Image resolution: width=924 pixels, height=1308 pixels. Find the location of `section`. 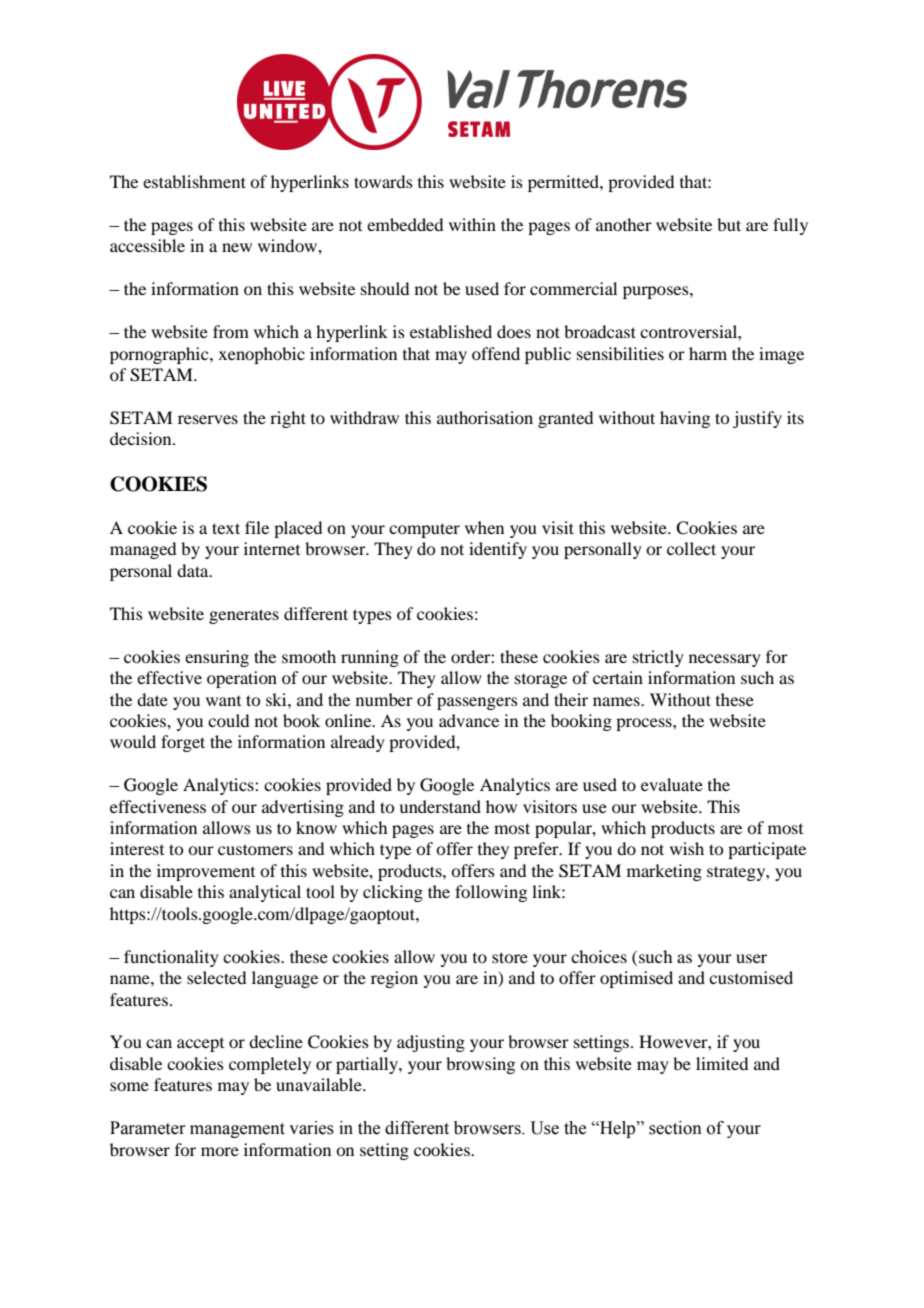

section is located at coordinates (675, 1128).
